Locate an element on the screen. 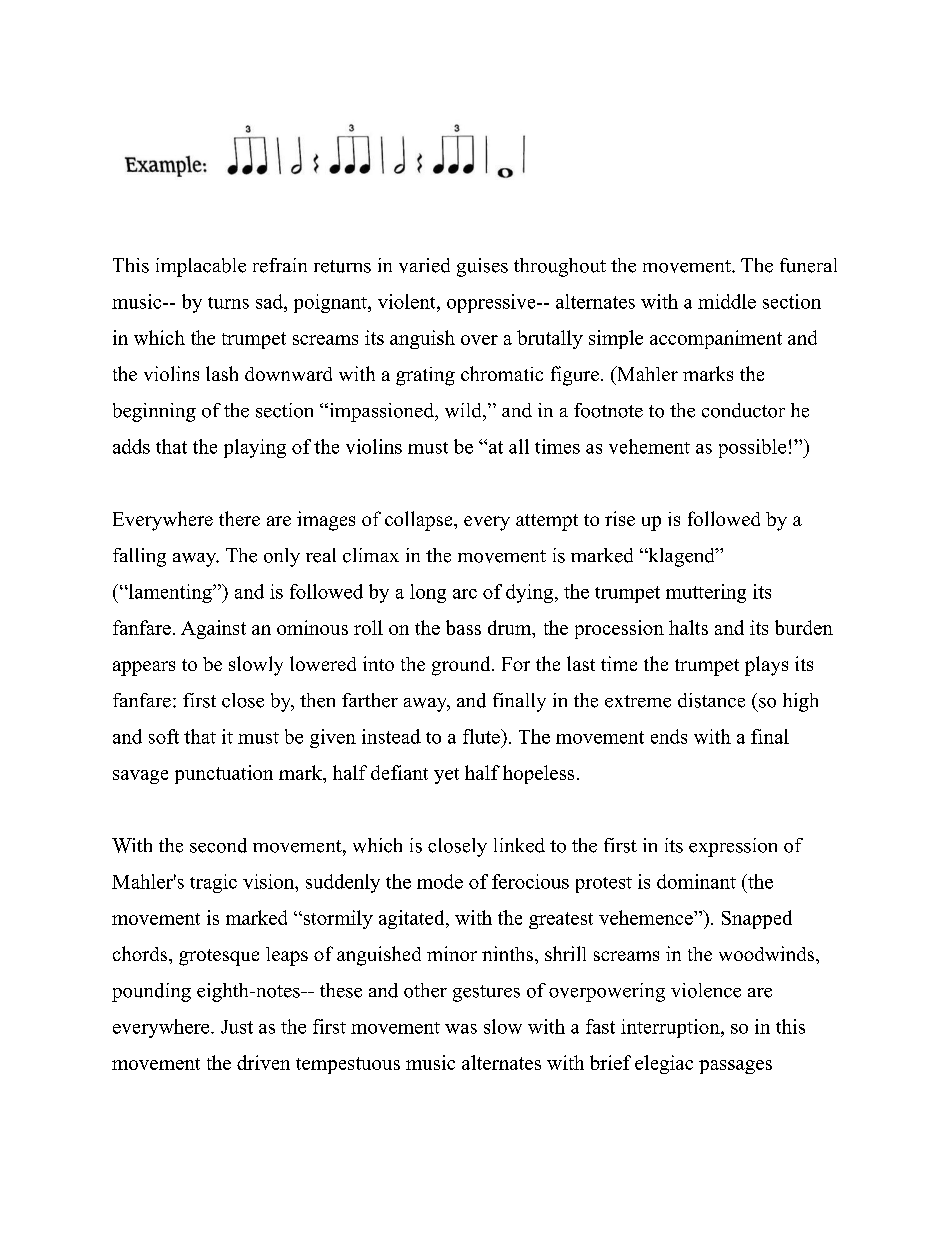 This screenshot has width=952, height=1233. plays is located at coordinates (766, 666).
